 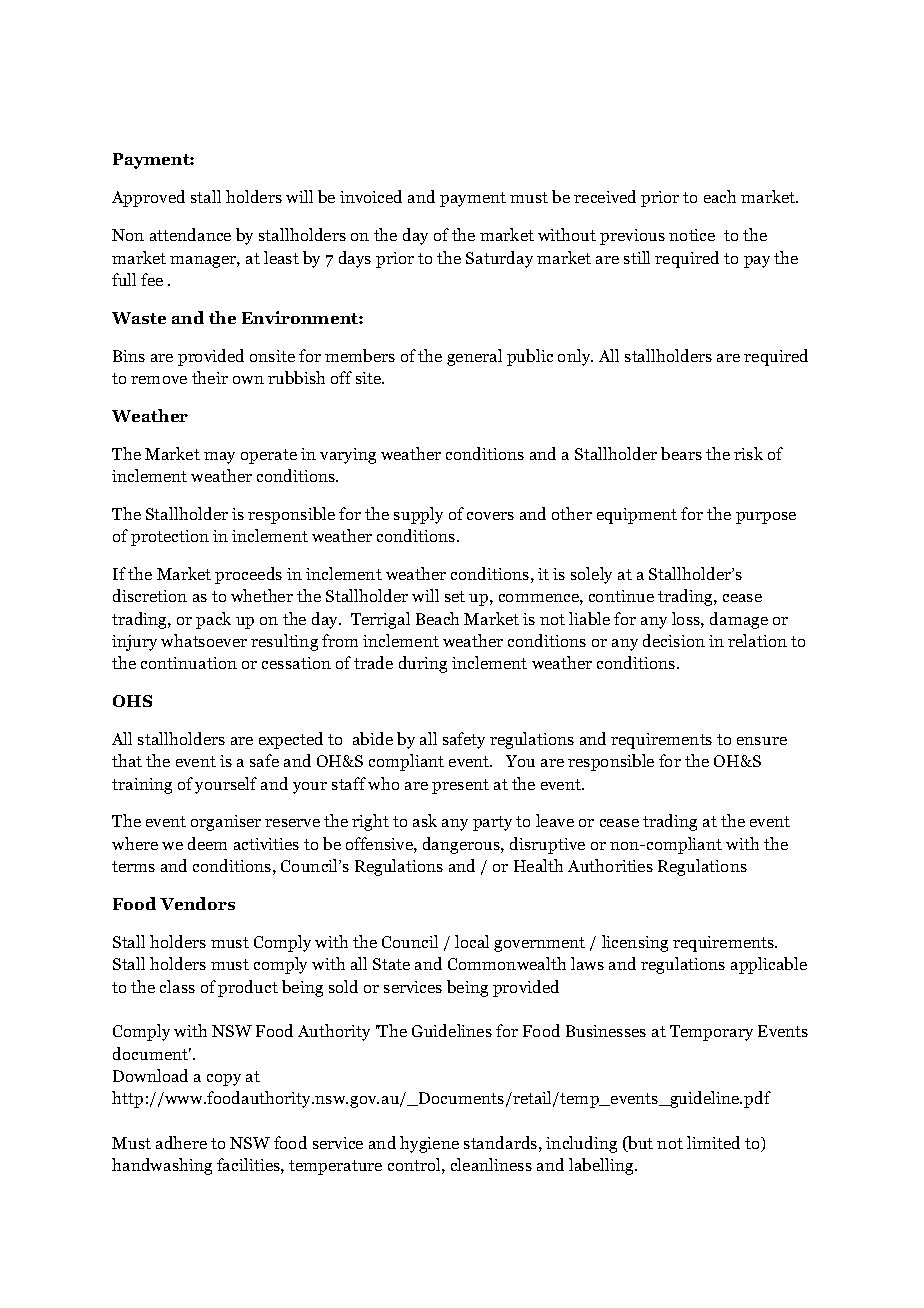 What do you see at coordinates (499, 259) in the page?
I see `Saturday` at bounding box center [499, 259].
